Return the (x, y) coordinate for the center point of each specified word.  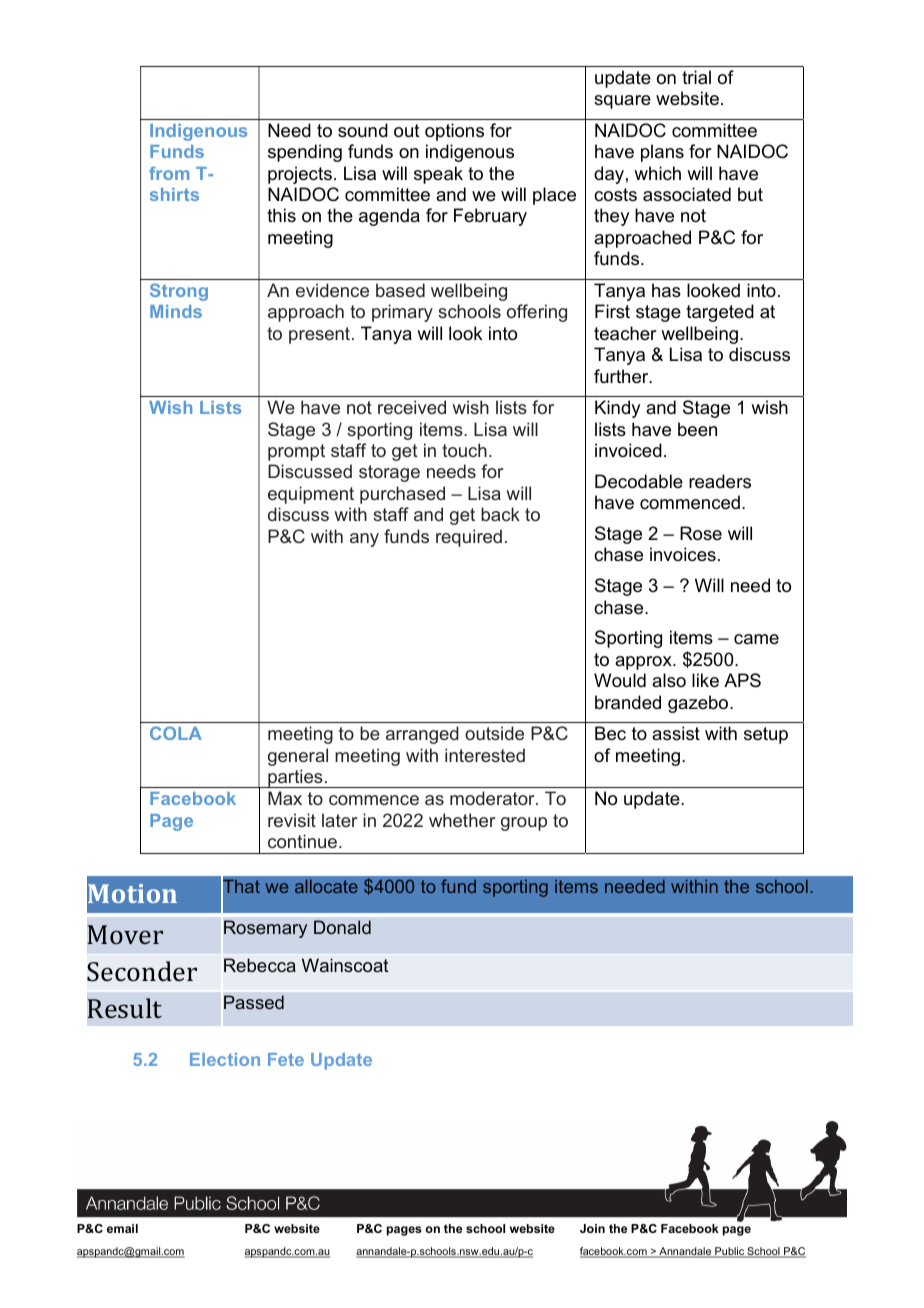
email (122, 1228)
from (169, 173)
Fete (286, 1059)
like (705, 680)
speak (438, 175)
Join (592, 1228)
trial (696, 77)
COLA (176, 733)
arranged (422, 735)
